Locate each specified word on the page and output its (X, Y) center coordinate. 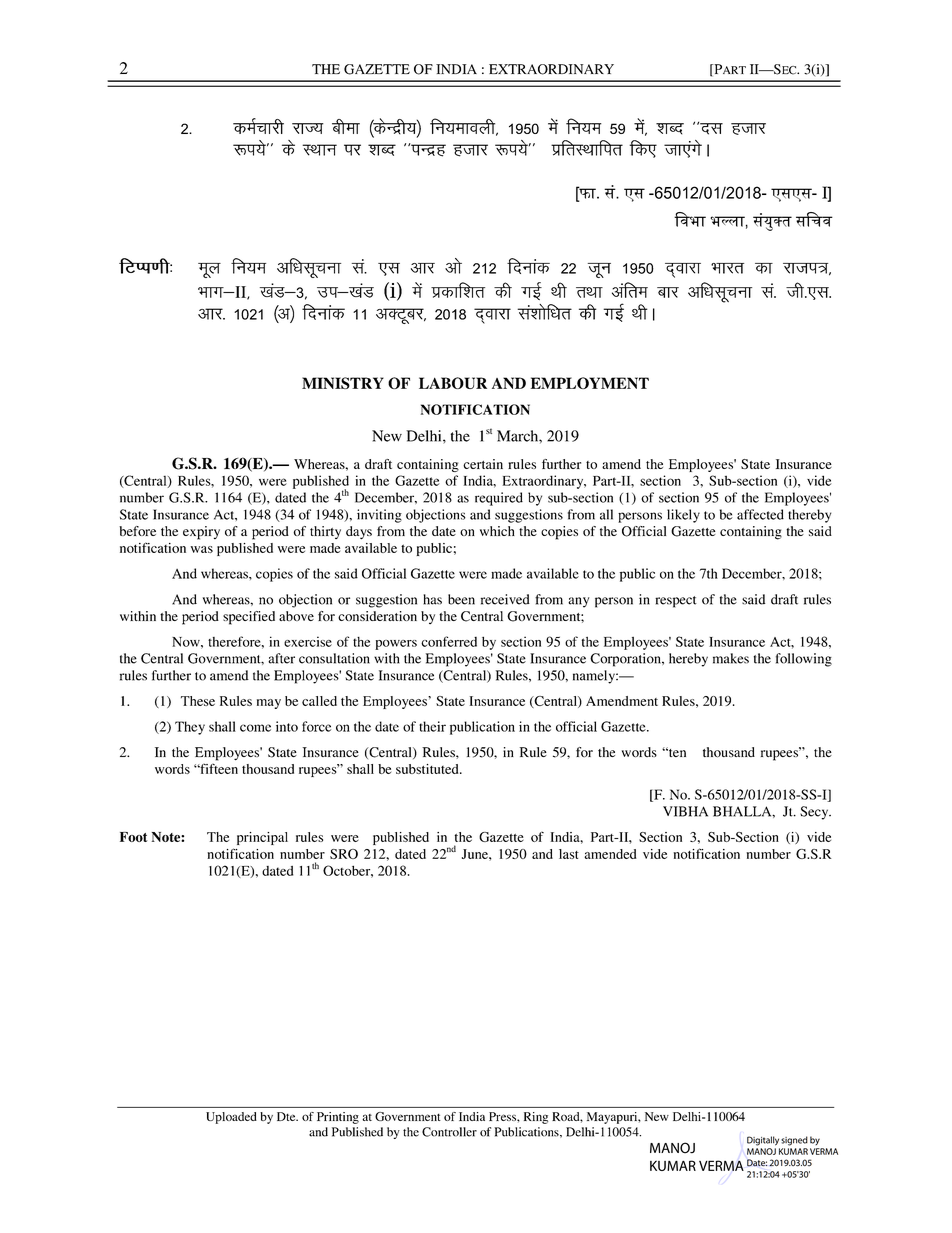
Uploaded (231, 1118)
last (569, 854)
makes (731, 658)
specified (249, 618)
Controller (449, 1132)
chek (346, 126)
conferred (449, 641)
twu (599, 270)
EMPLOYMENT (590, 383)
